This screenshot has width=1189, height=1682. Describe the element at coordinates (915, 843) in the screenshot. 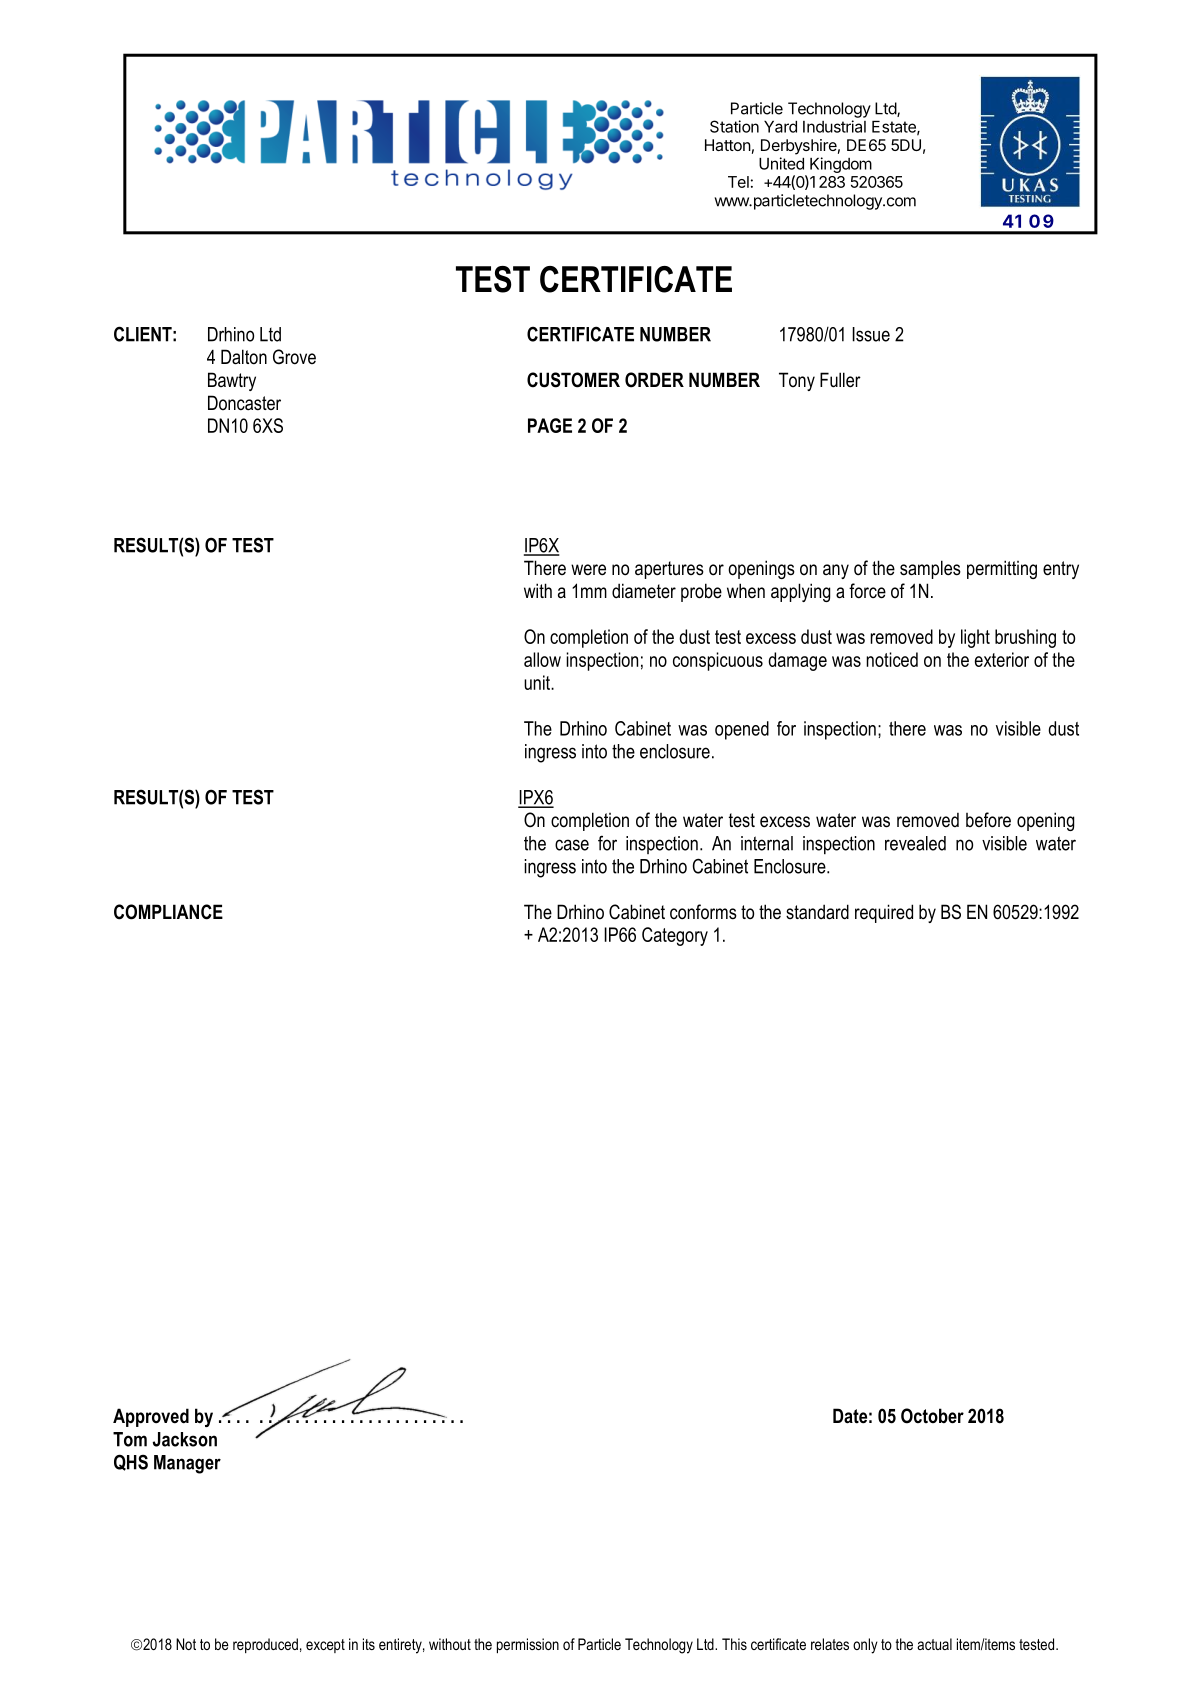

I see `revealed` at that location.
